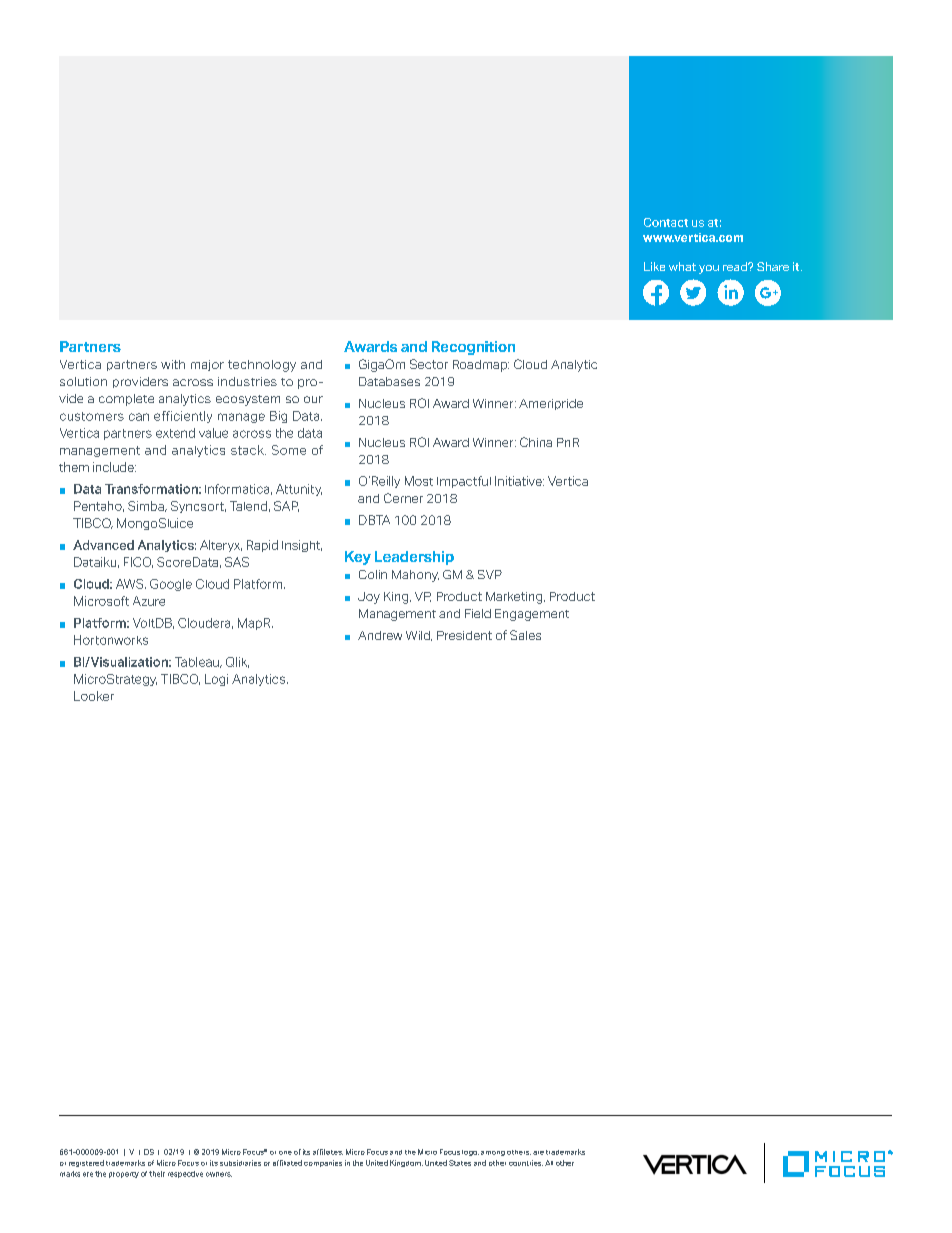 This screenshot has height=1233, width=952. Describe the element at coordinates (157, 1174) in the screenshot. I see `their` at that location.
